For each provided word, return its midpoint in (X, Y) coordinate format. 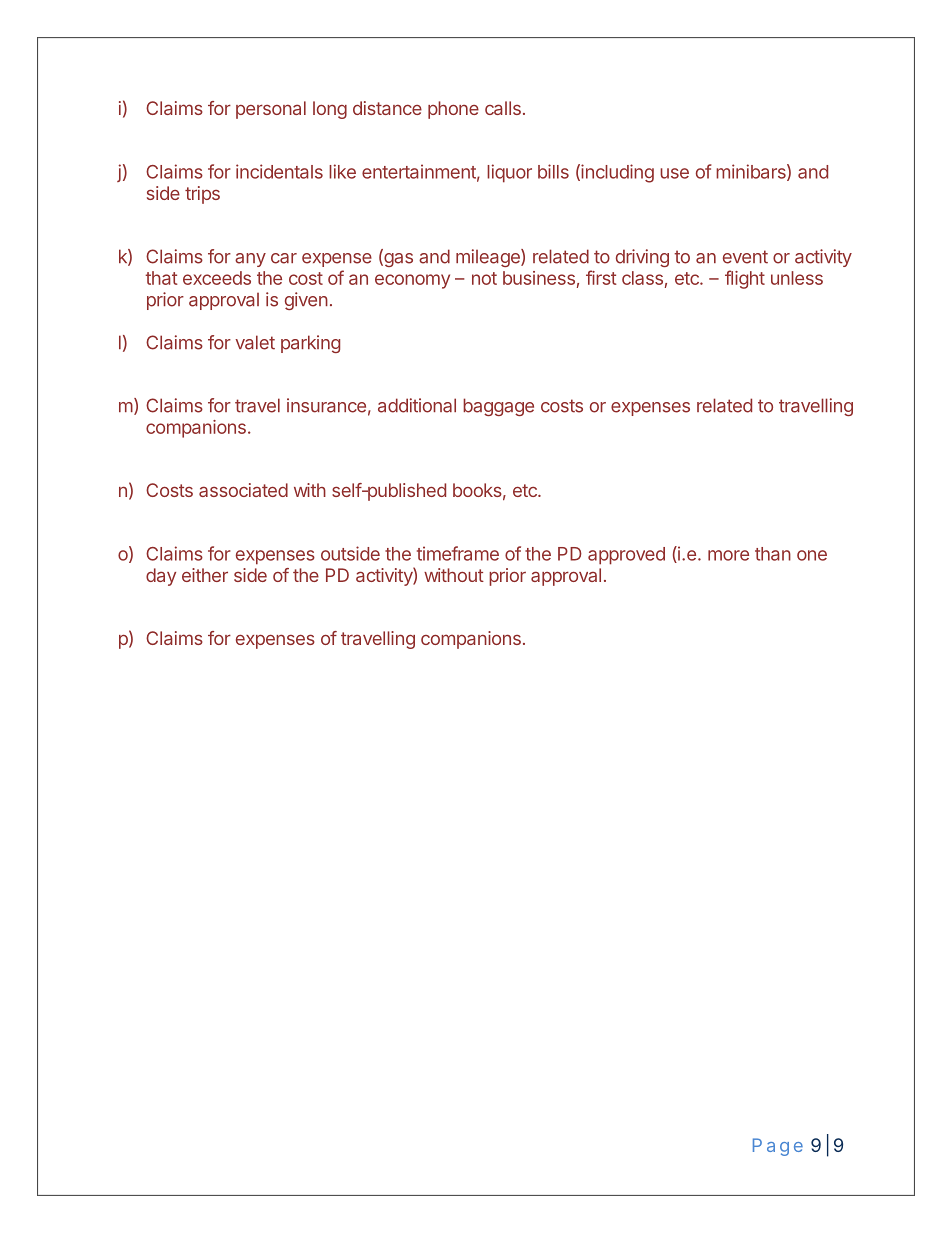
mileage (489, 258)
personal (271, 110)
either (205, 575)
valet (255, 342)
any (250, 260)
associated (243, 490)
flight (745, 279)
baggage (498, 407)
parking (310, 344)
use (674, 173)
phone (453, 110)
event (745, 257)
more (728, 555)
